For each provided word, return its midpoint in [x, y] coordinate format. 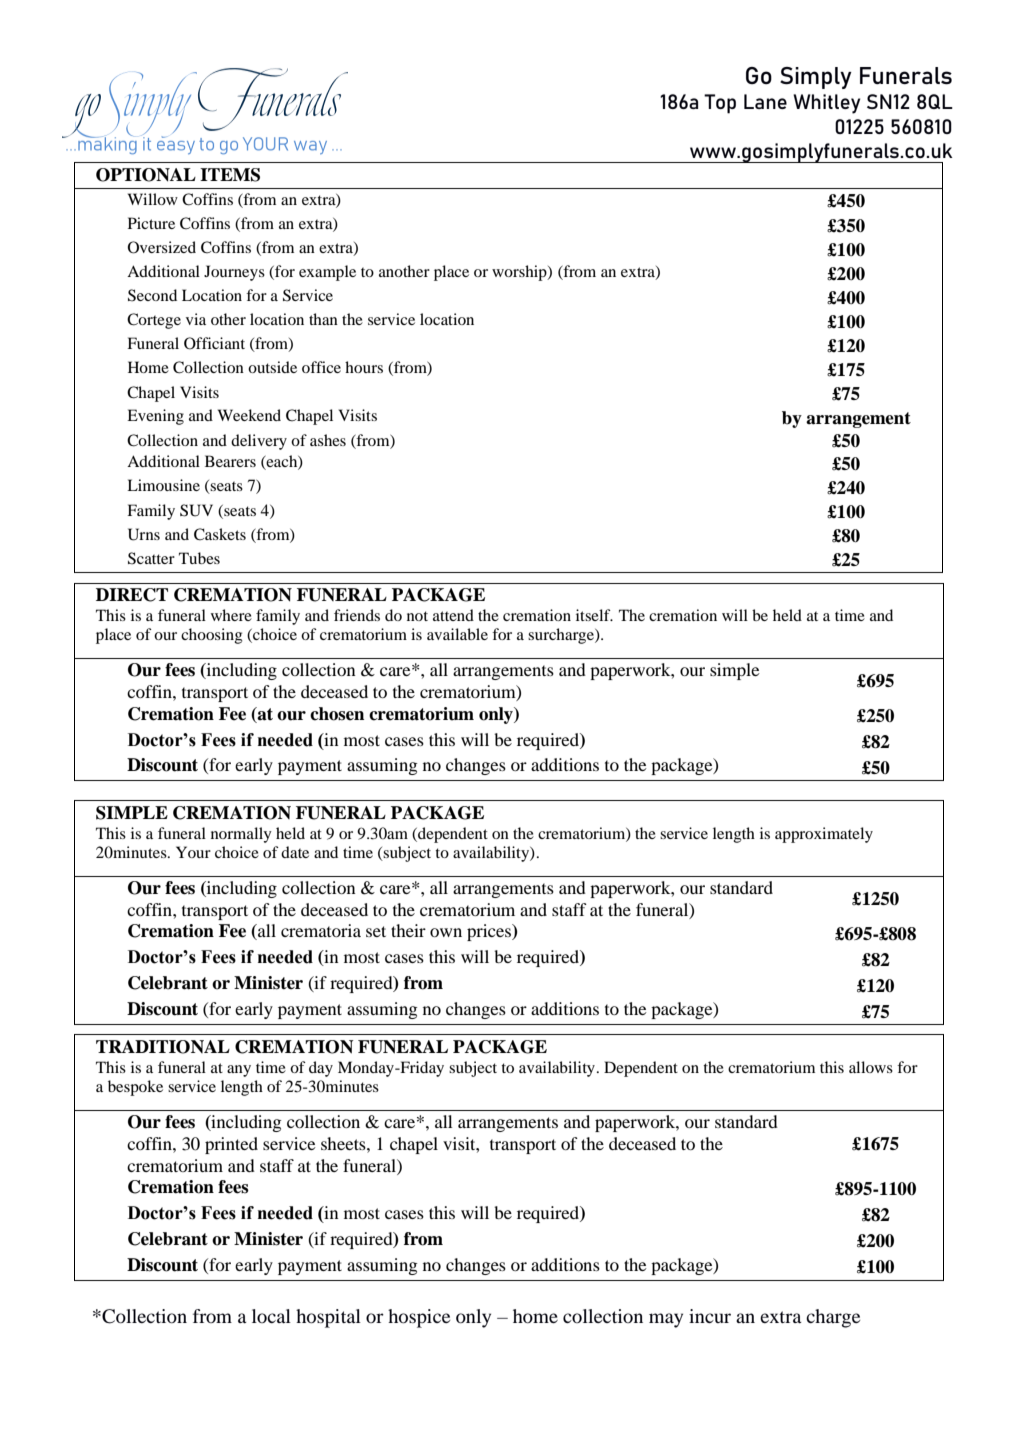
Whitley [826, 104]
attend [453, 615]
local [271, 1316]
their [408, 930]
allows [871, 1067]
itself [594, 615]
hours [364, 367]
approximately [824, 835]
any [239, 1071]
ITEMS [230, 175]
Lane [765, 101]
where [231, 615]
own [446, 932]
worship [520, 273]
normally [241, 835]
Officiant [214, 343]
